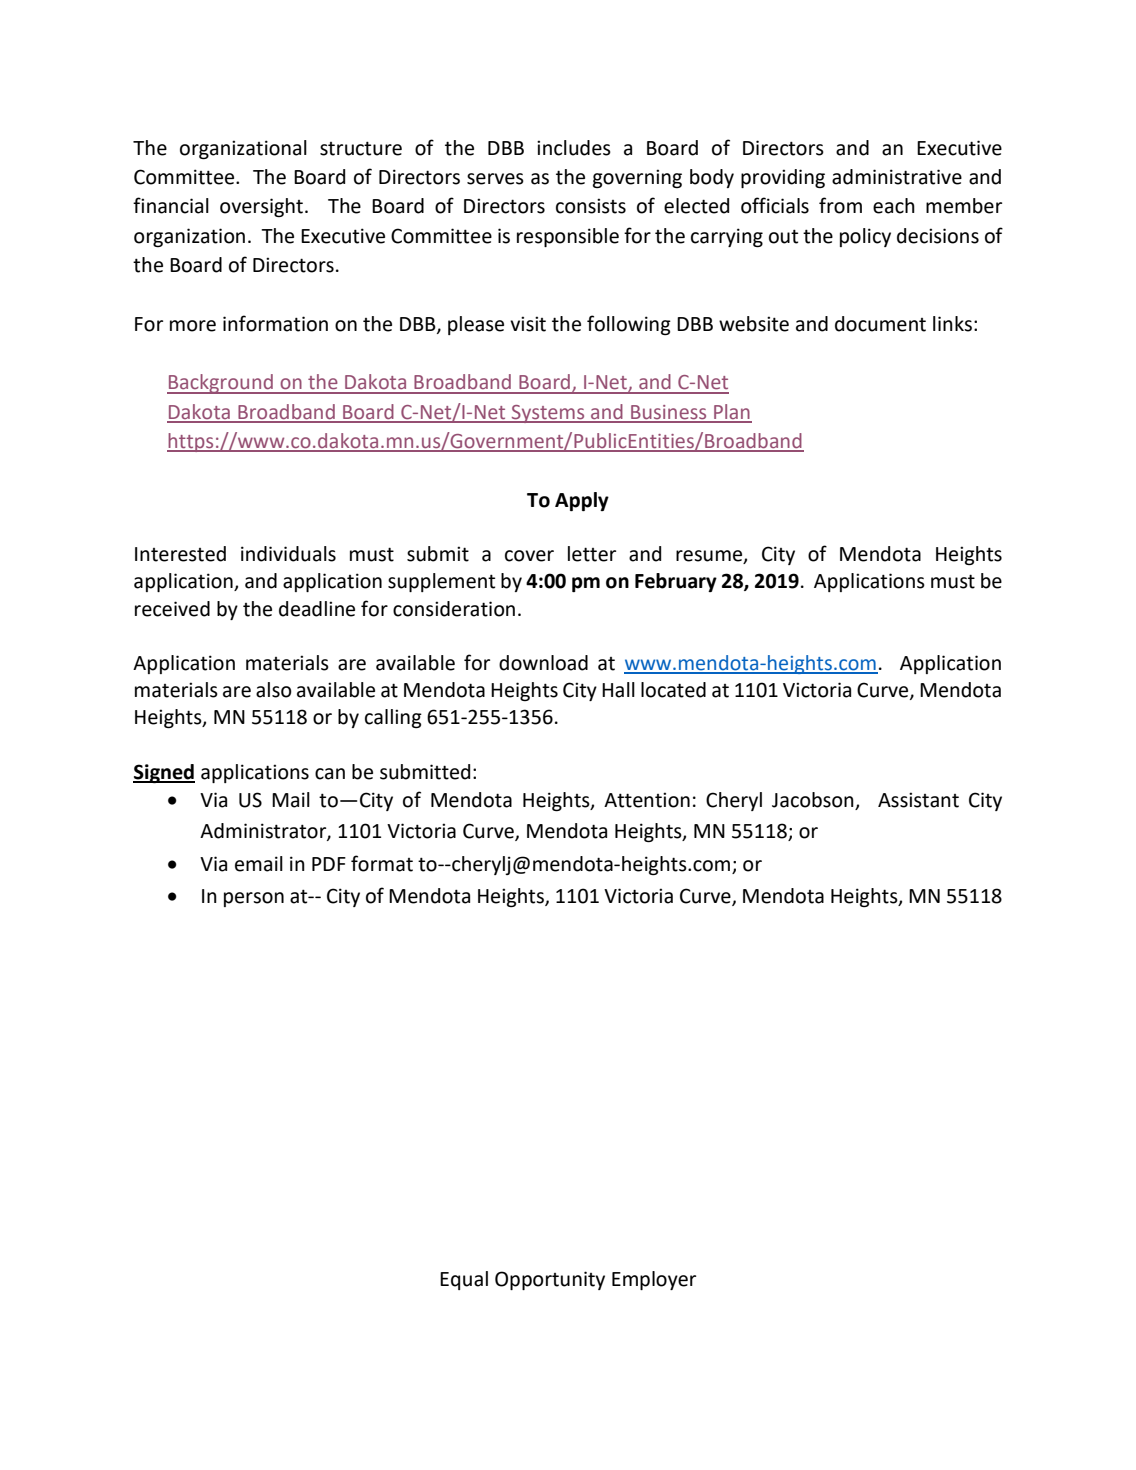 The width and height of the screenshot is (1136, 1470). What do you see at coordinates (591, 206) in the screenshot?
I see `consists` at bounding box center [591, 206].
